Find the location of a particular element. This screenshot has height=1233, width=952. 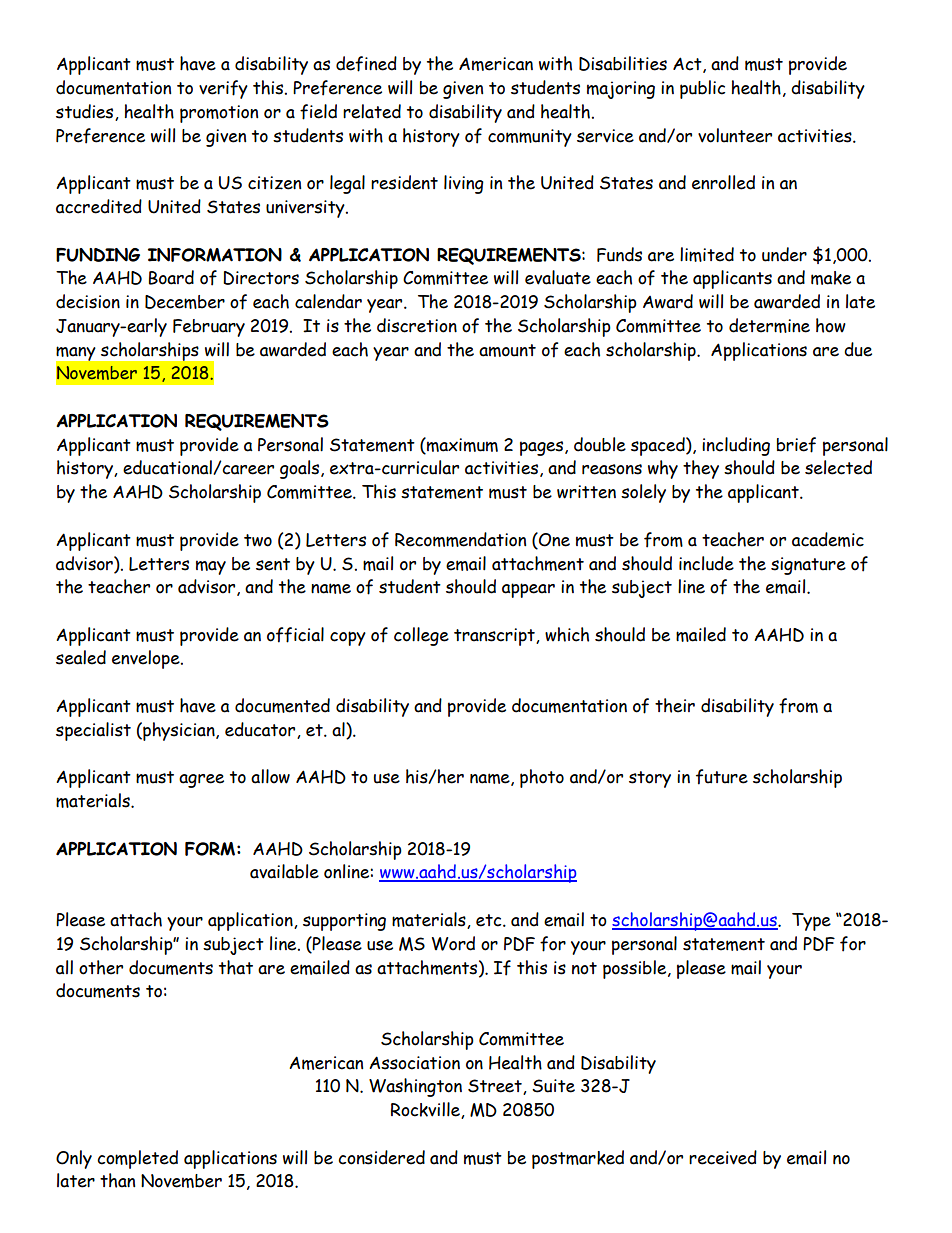

received is located at coordinates (723, 1157).
